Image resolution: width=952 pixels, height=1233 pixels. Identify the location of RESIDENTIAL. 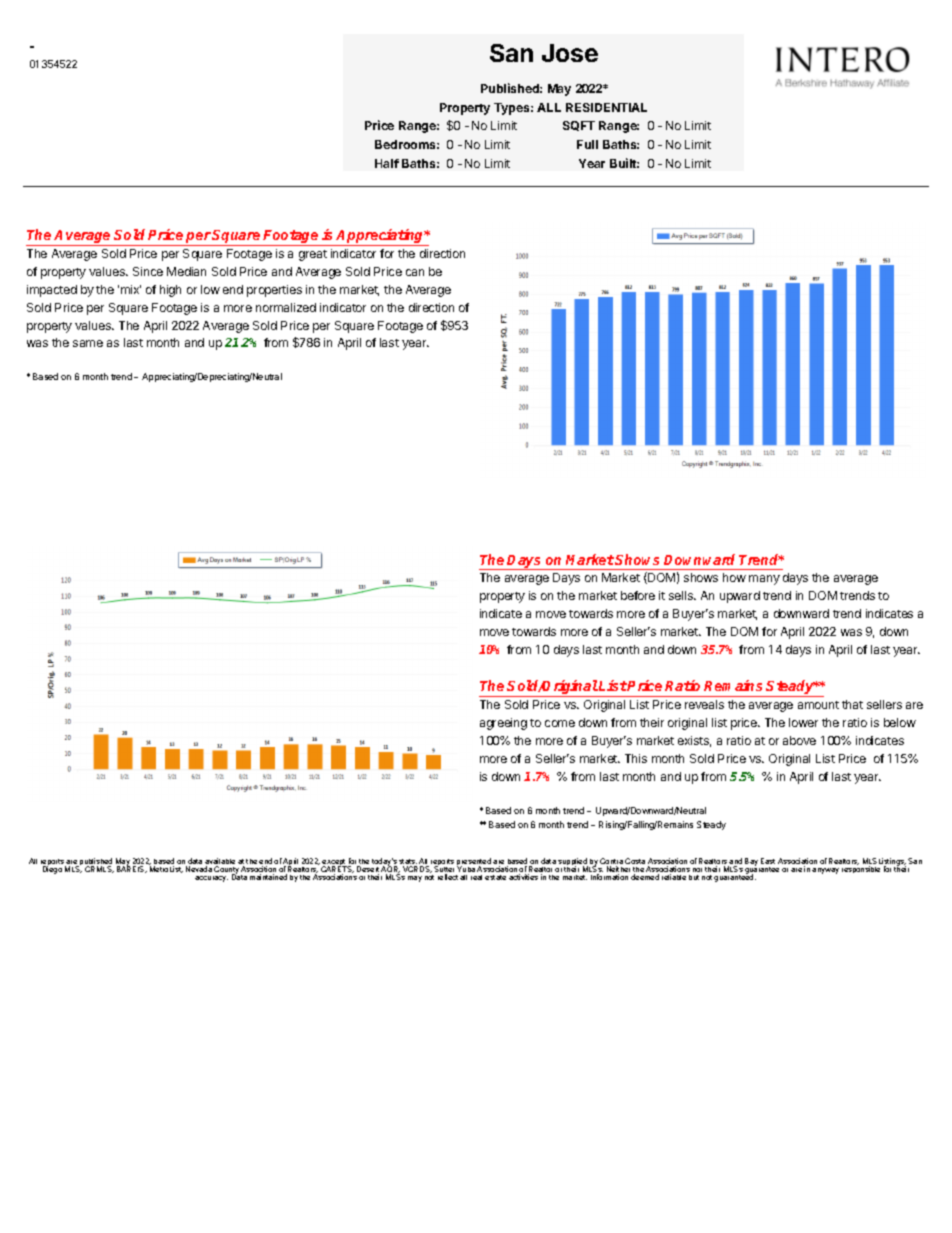
(606, 107).
